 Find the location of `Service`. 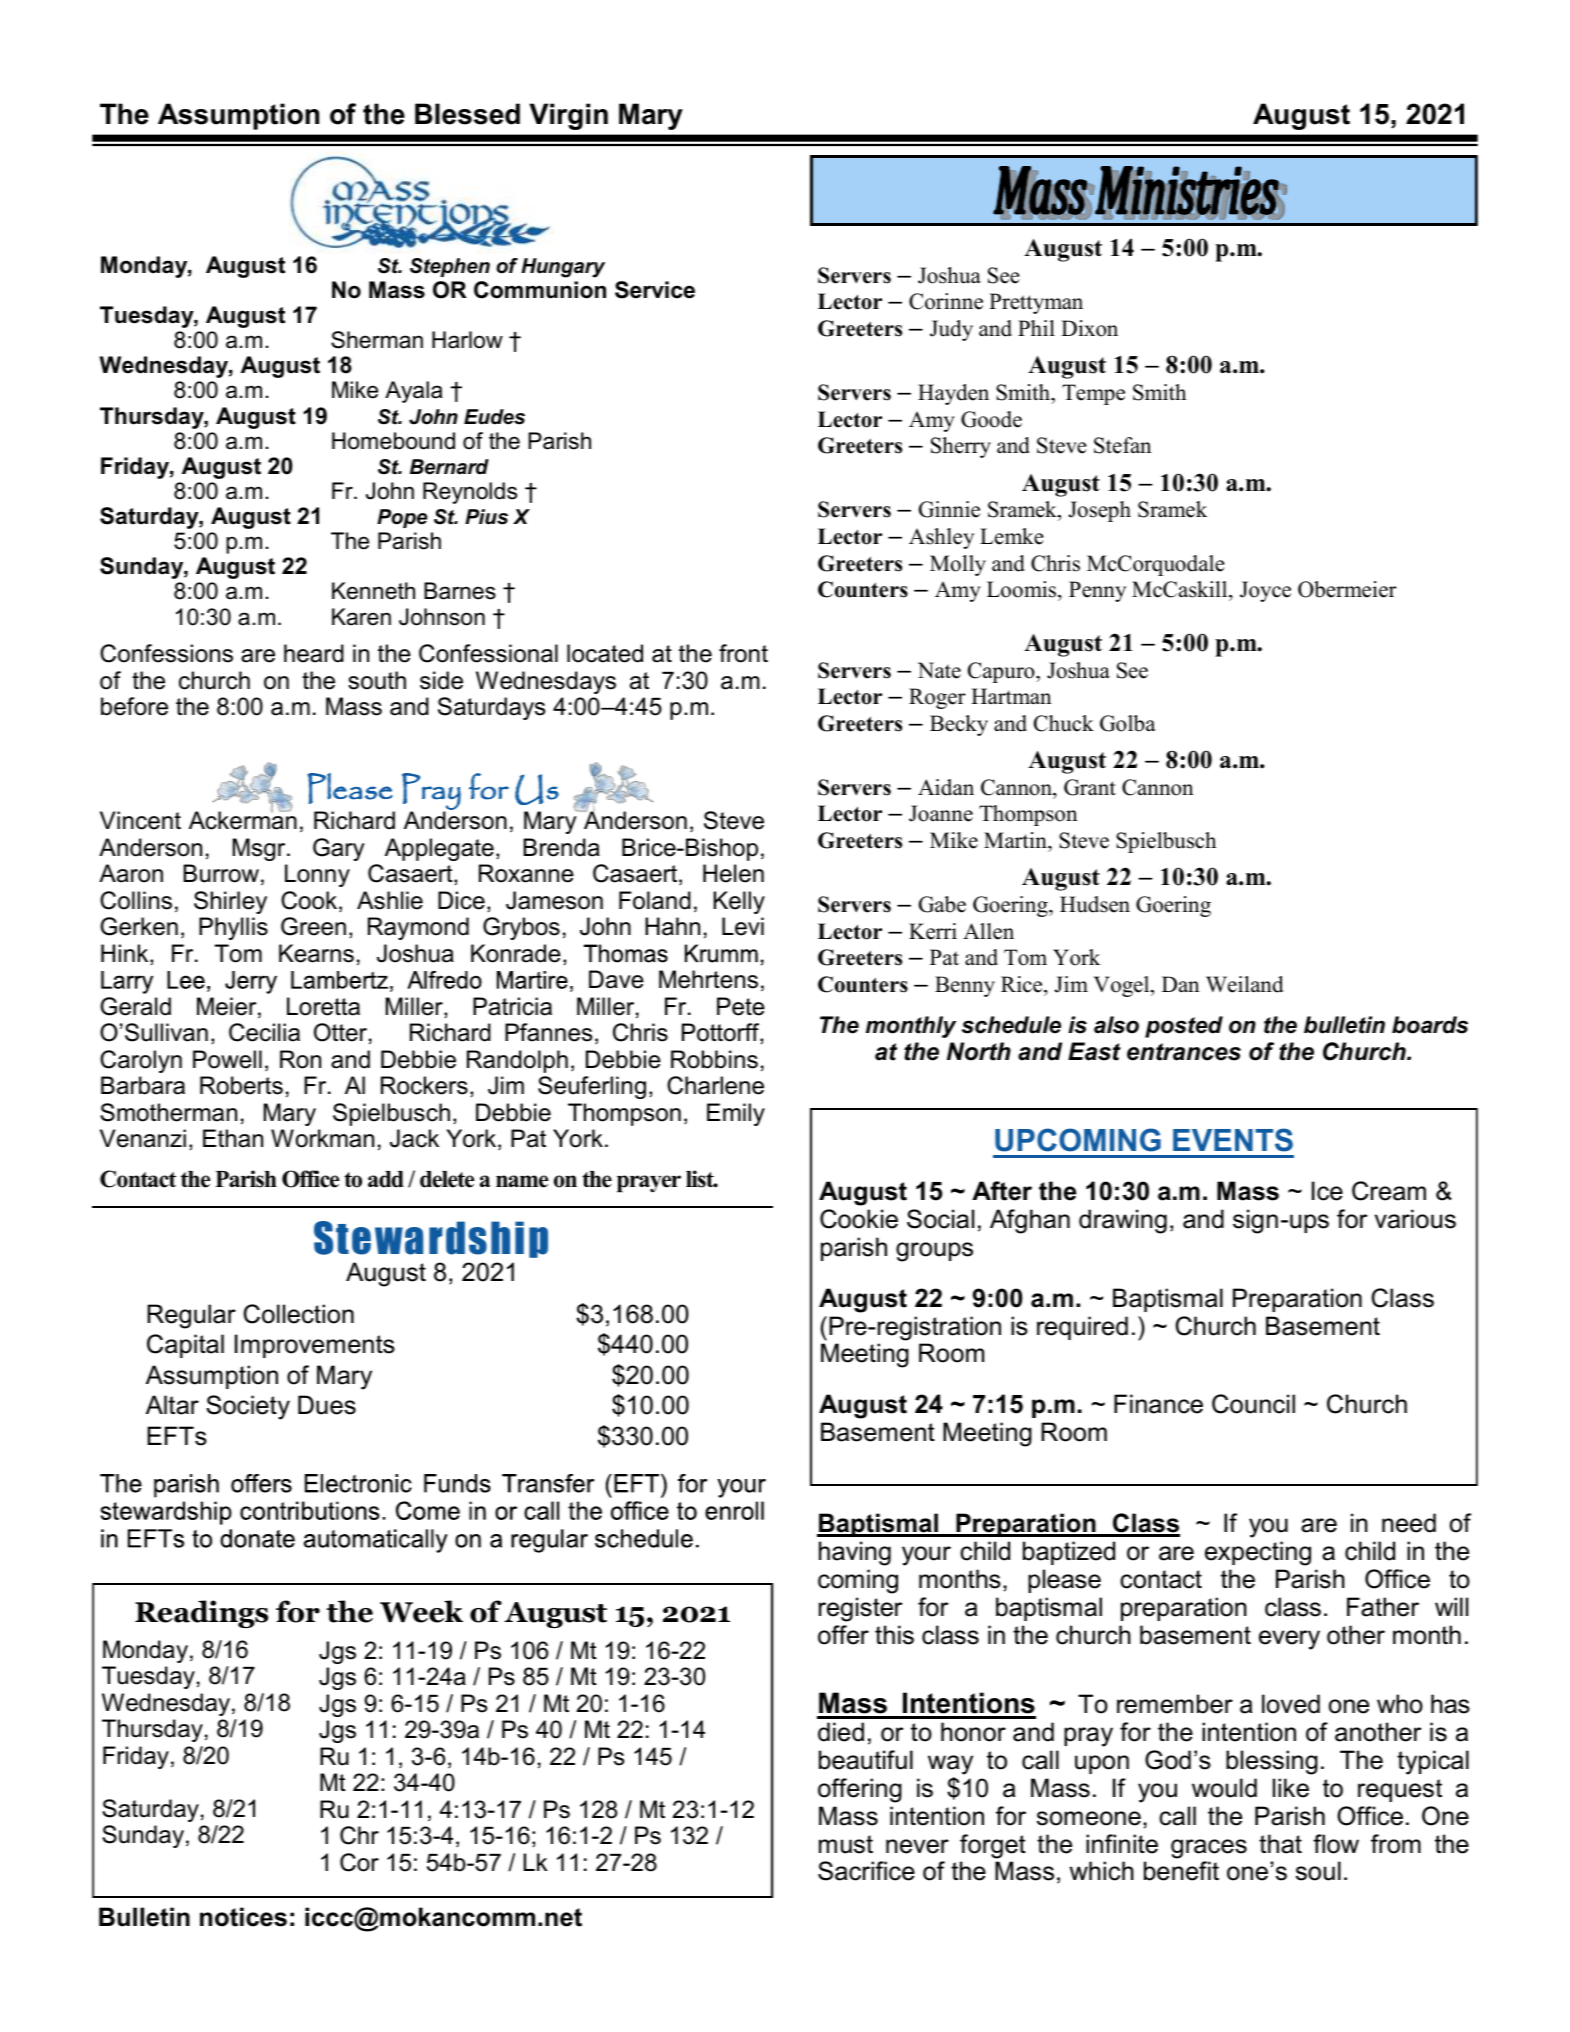

Service is located at coordinates (655, 290).
